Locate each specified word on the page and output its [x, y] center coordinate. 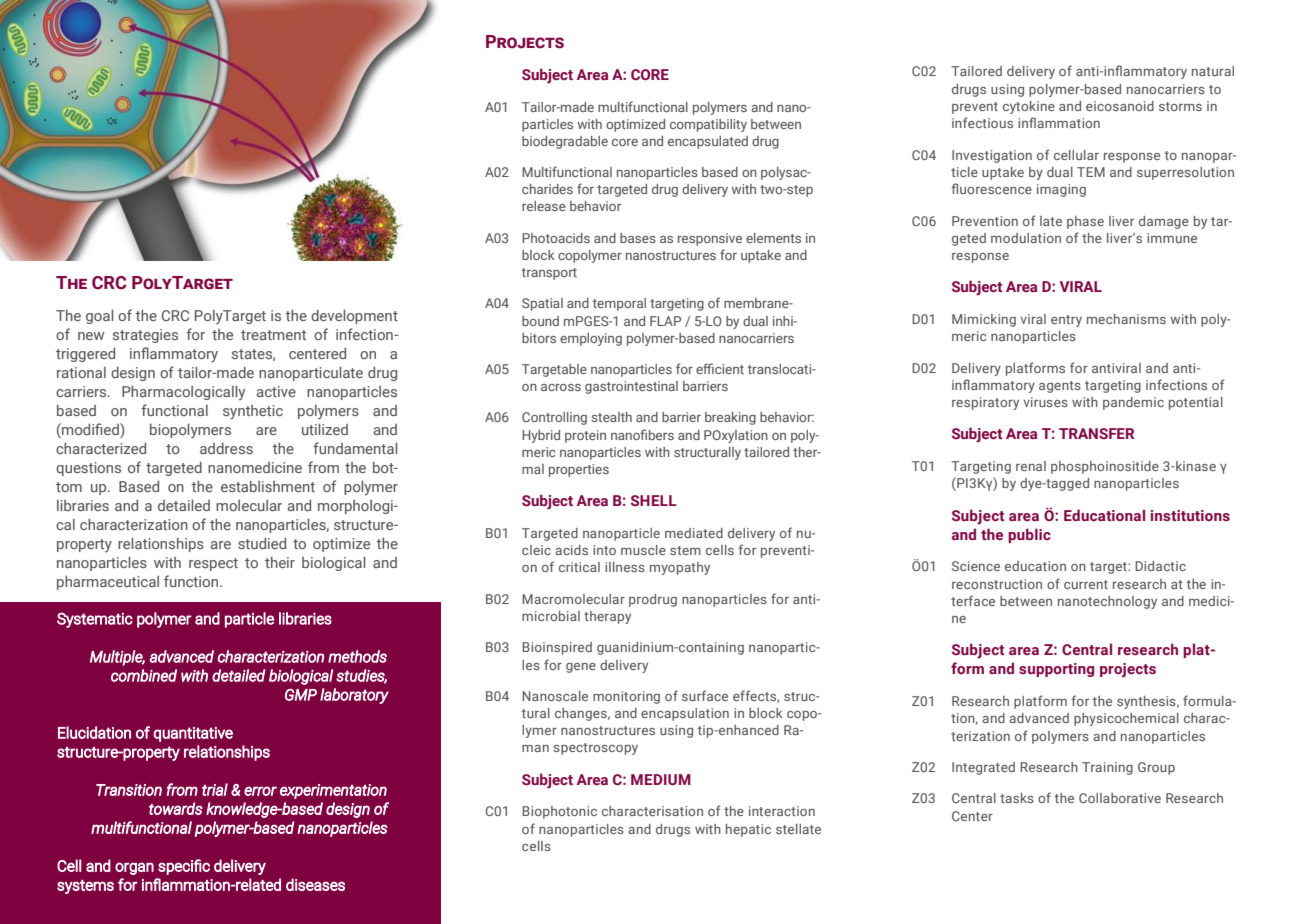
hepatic [748, 830]
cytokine [1029, 107]
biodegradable [565, 142]
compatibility [708, 125]
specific [184, 867]
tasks [1017, 798]
